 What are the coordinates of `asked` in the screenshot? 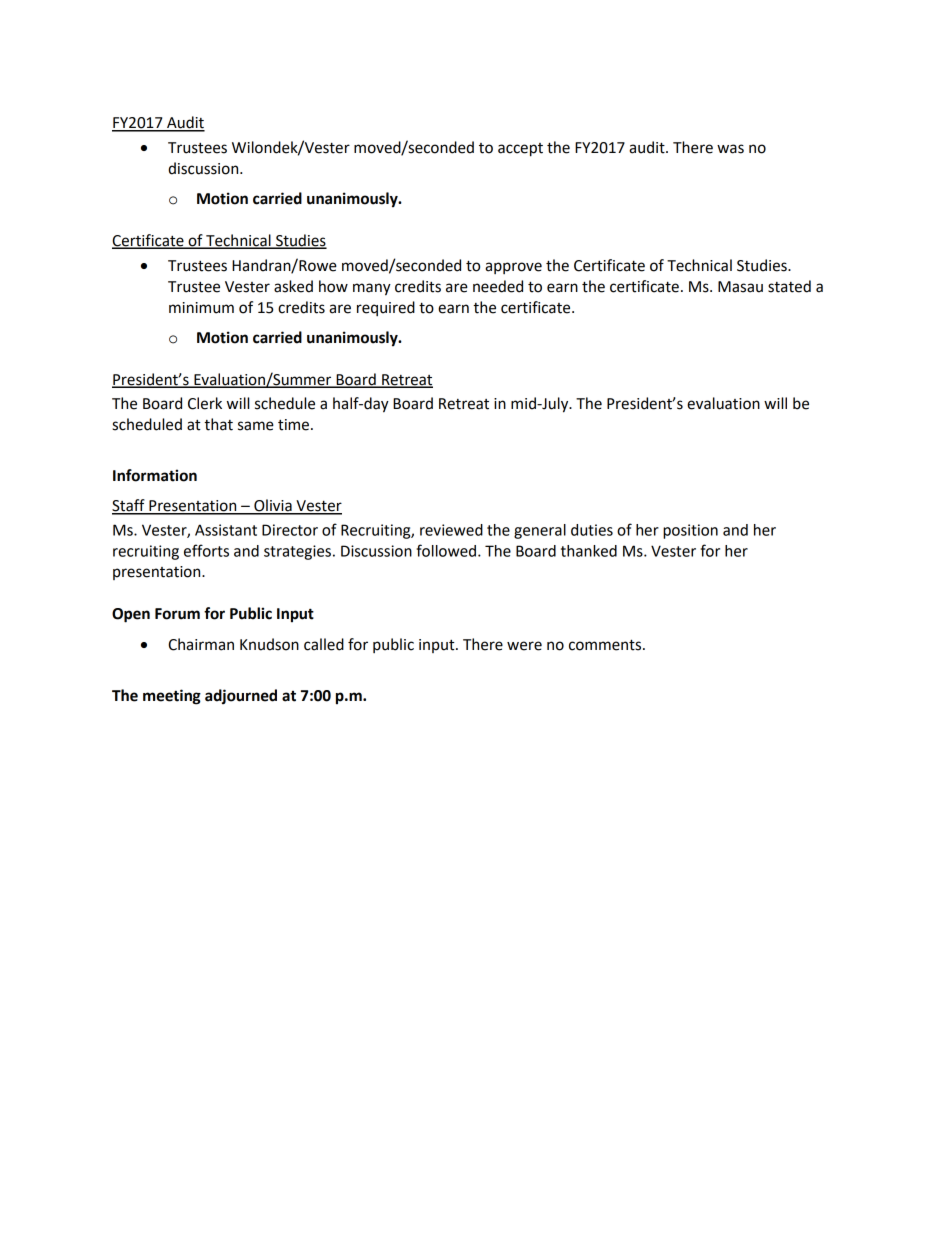 It's located at (293, 286).
